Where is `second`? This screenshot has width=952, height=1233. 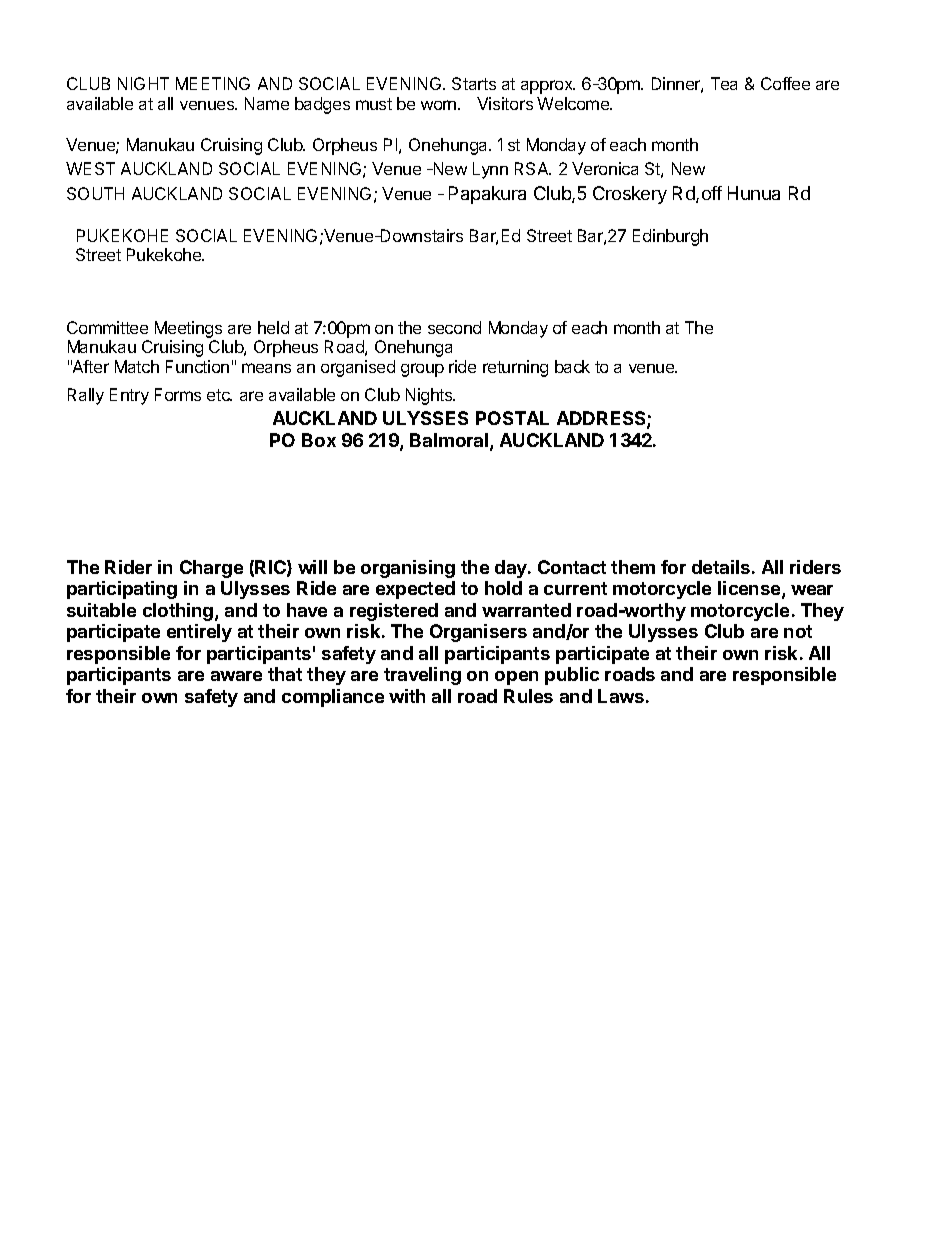 second is located at coordinates (454, 327).
